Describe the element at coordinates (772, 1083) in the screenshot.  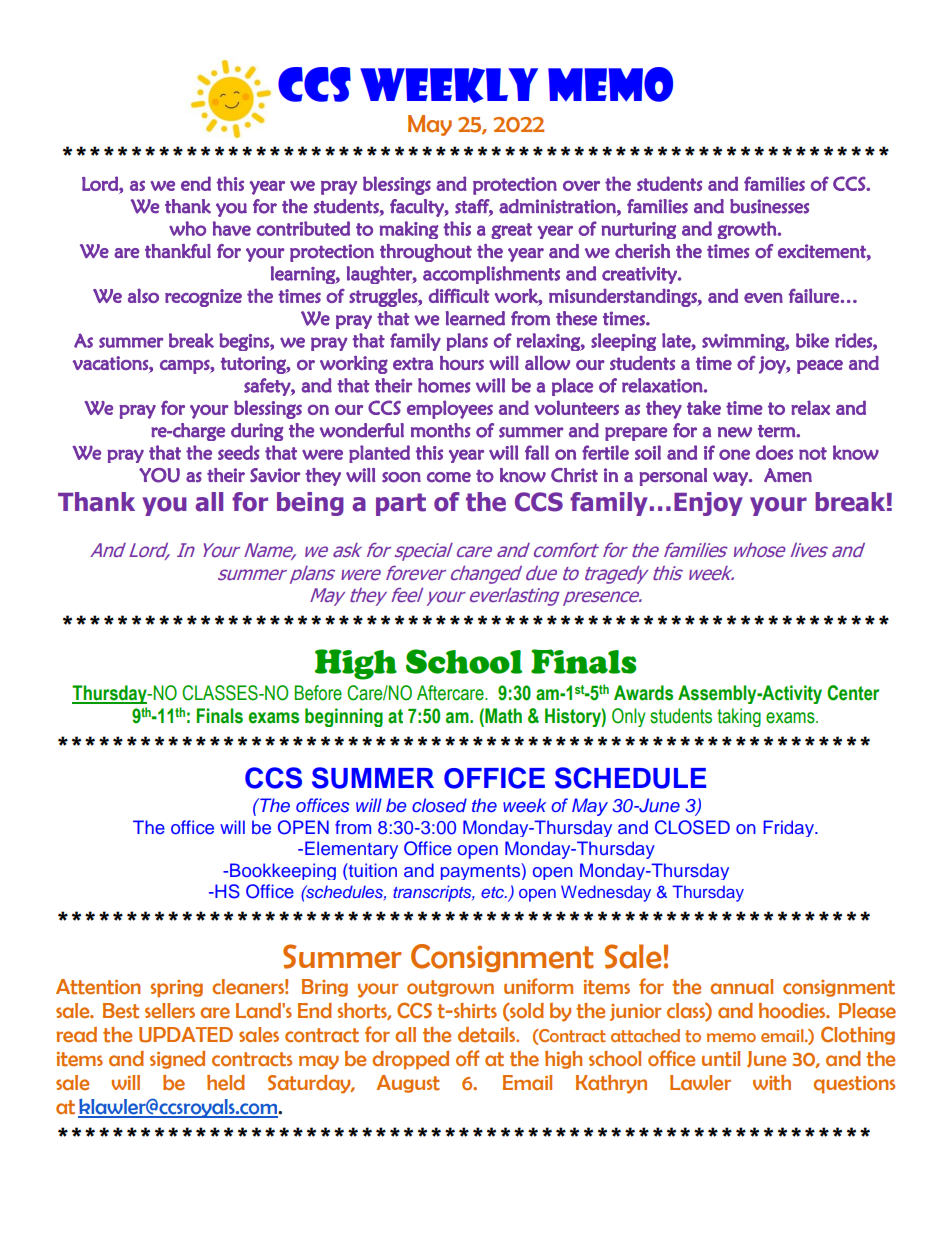
I see `with` at that location.
